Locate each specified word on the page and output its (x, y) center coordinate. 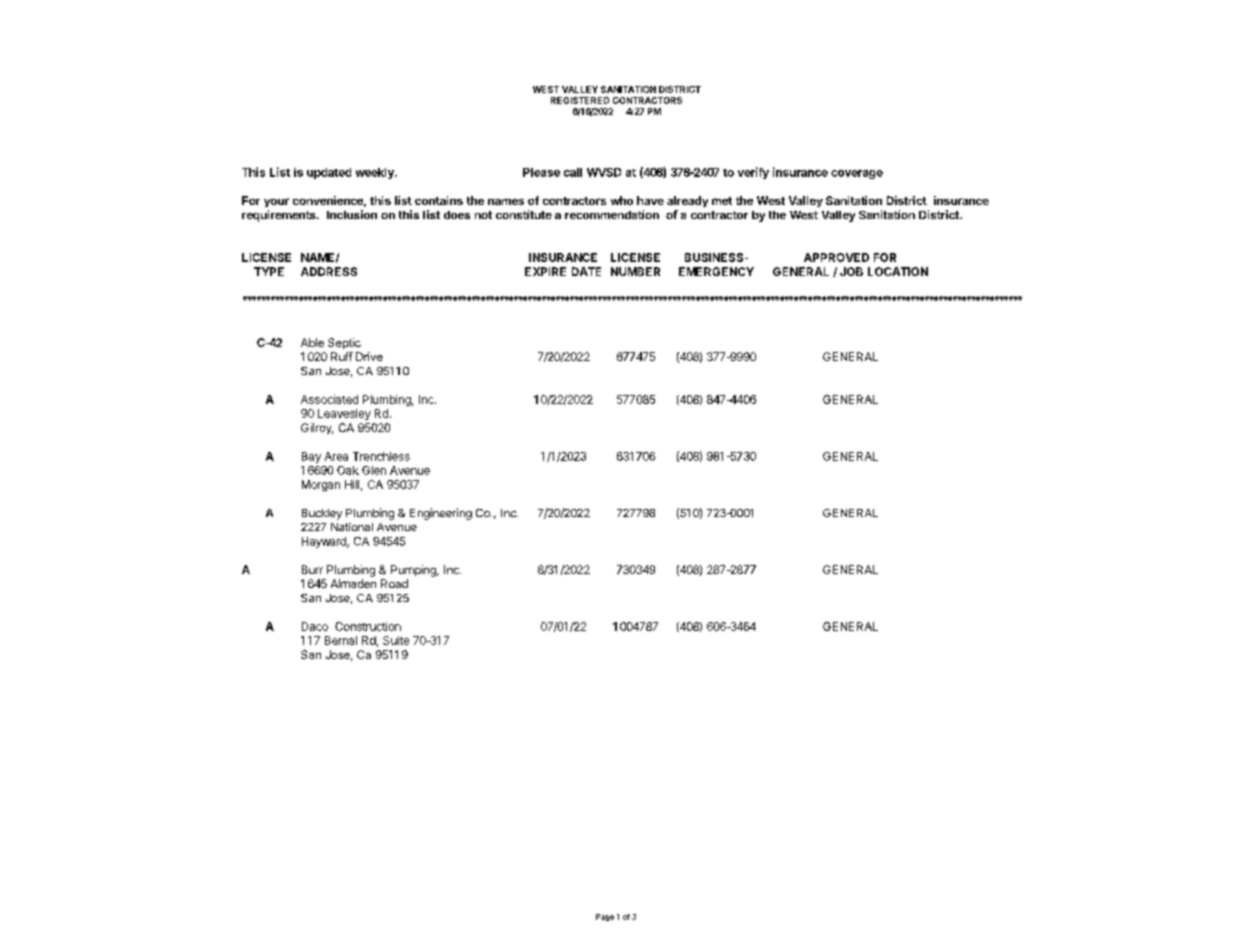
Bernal (341, 640)
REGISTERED (580, 100)
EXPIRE (545, 271)
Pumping (414, 571)
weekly (376, 173)
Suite (396, 640)
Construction (368, 626)
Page (605, 917)
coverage (857, 174)
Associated (329, 399)
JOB (851, 271)
